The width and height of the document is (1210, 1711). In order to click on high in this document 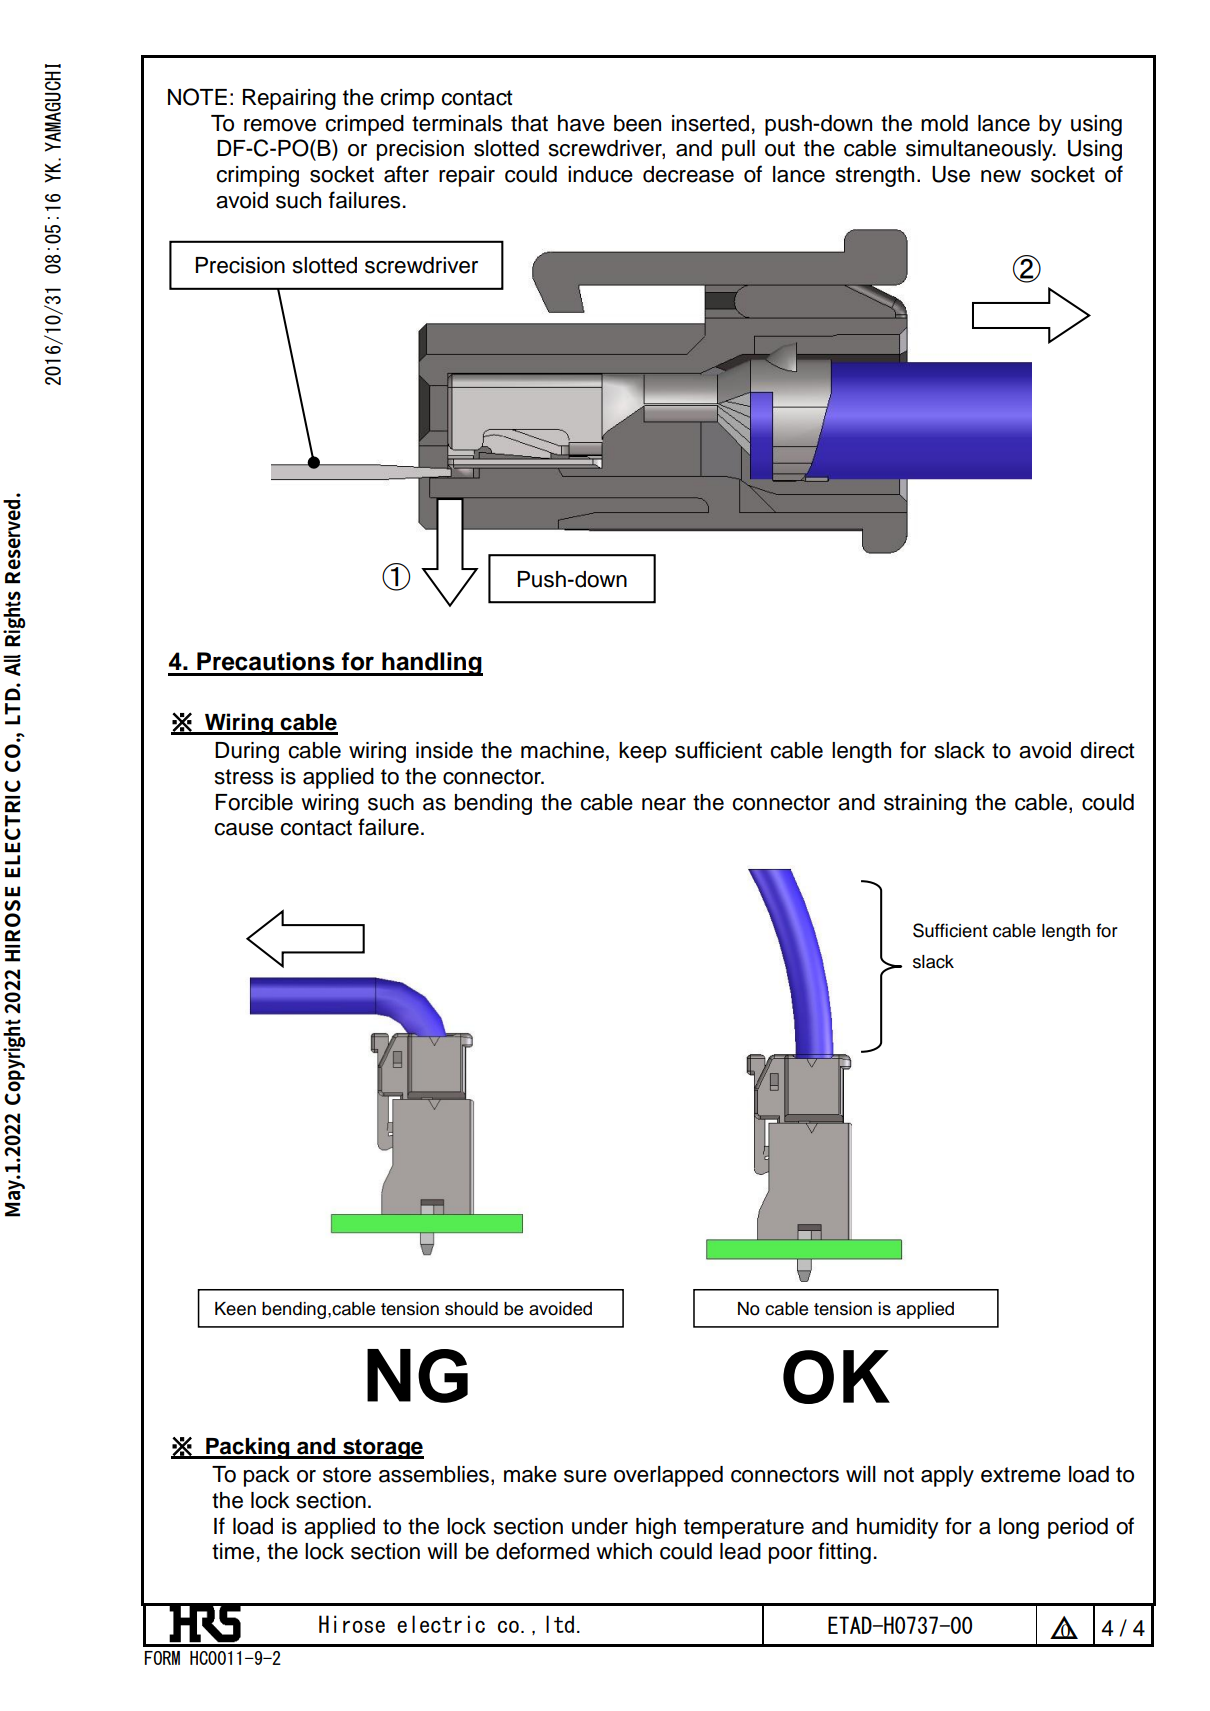, I will do `click(656, 1528)`.
